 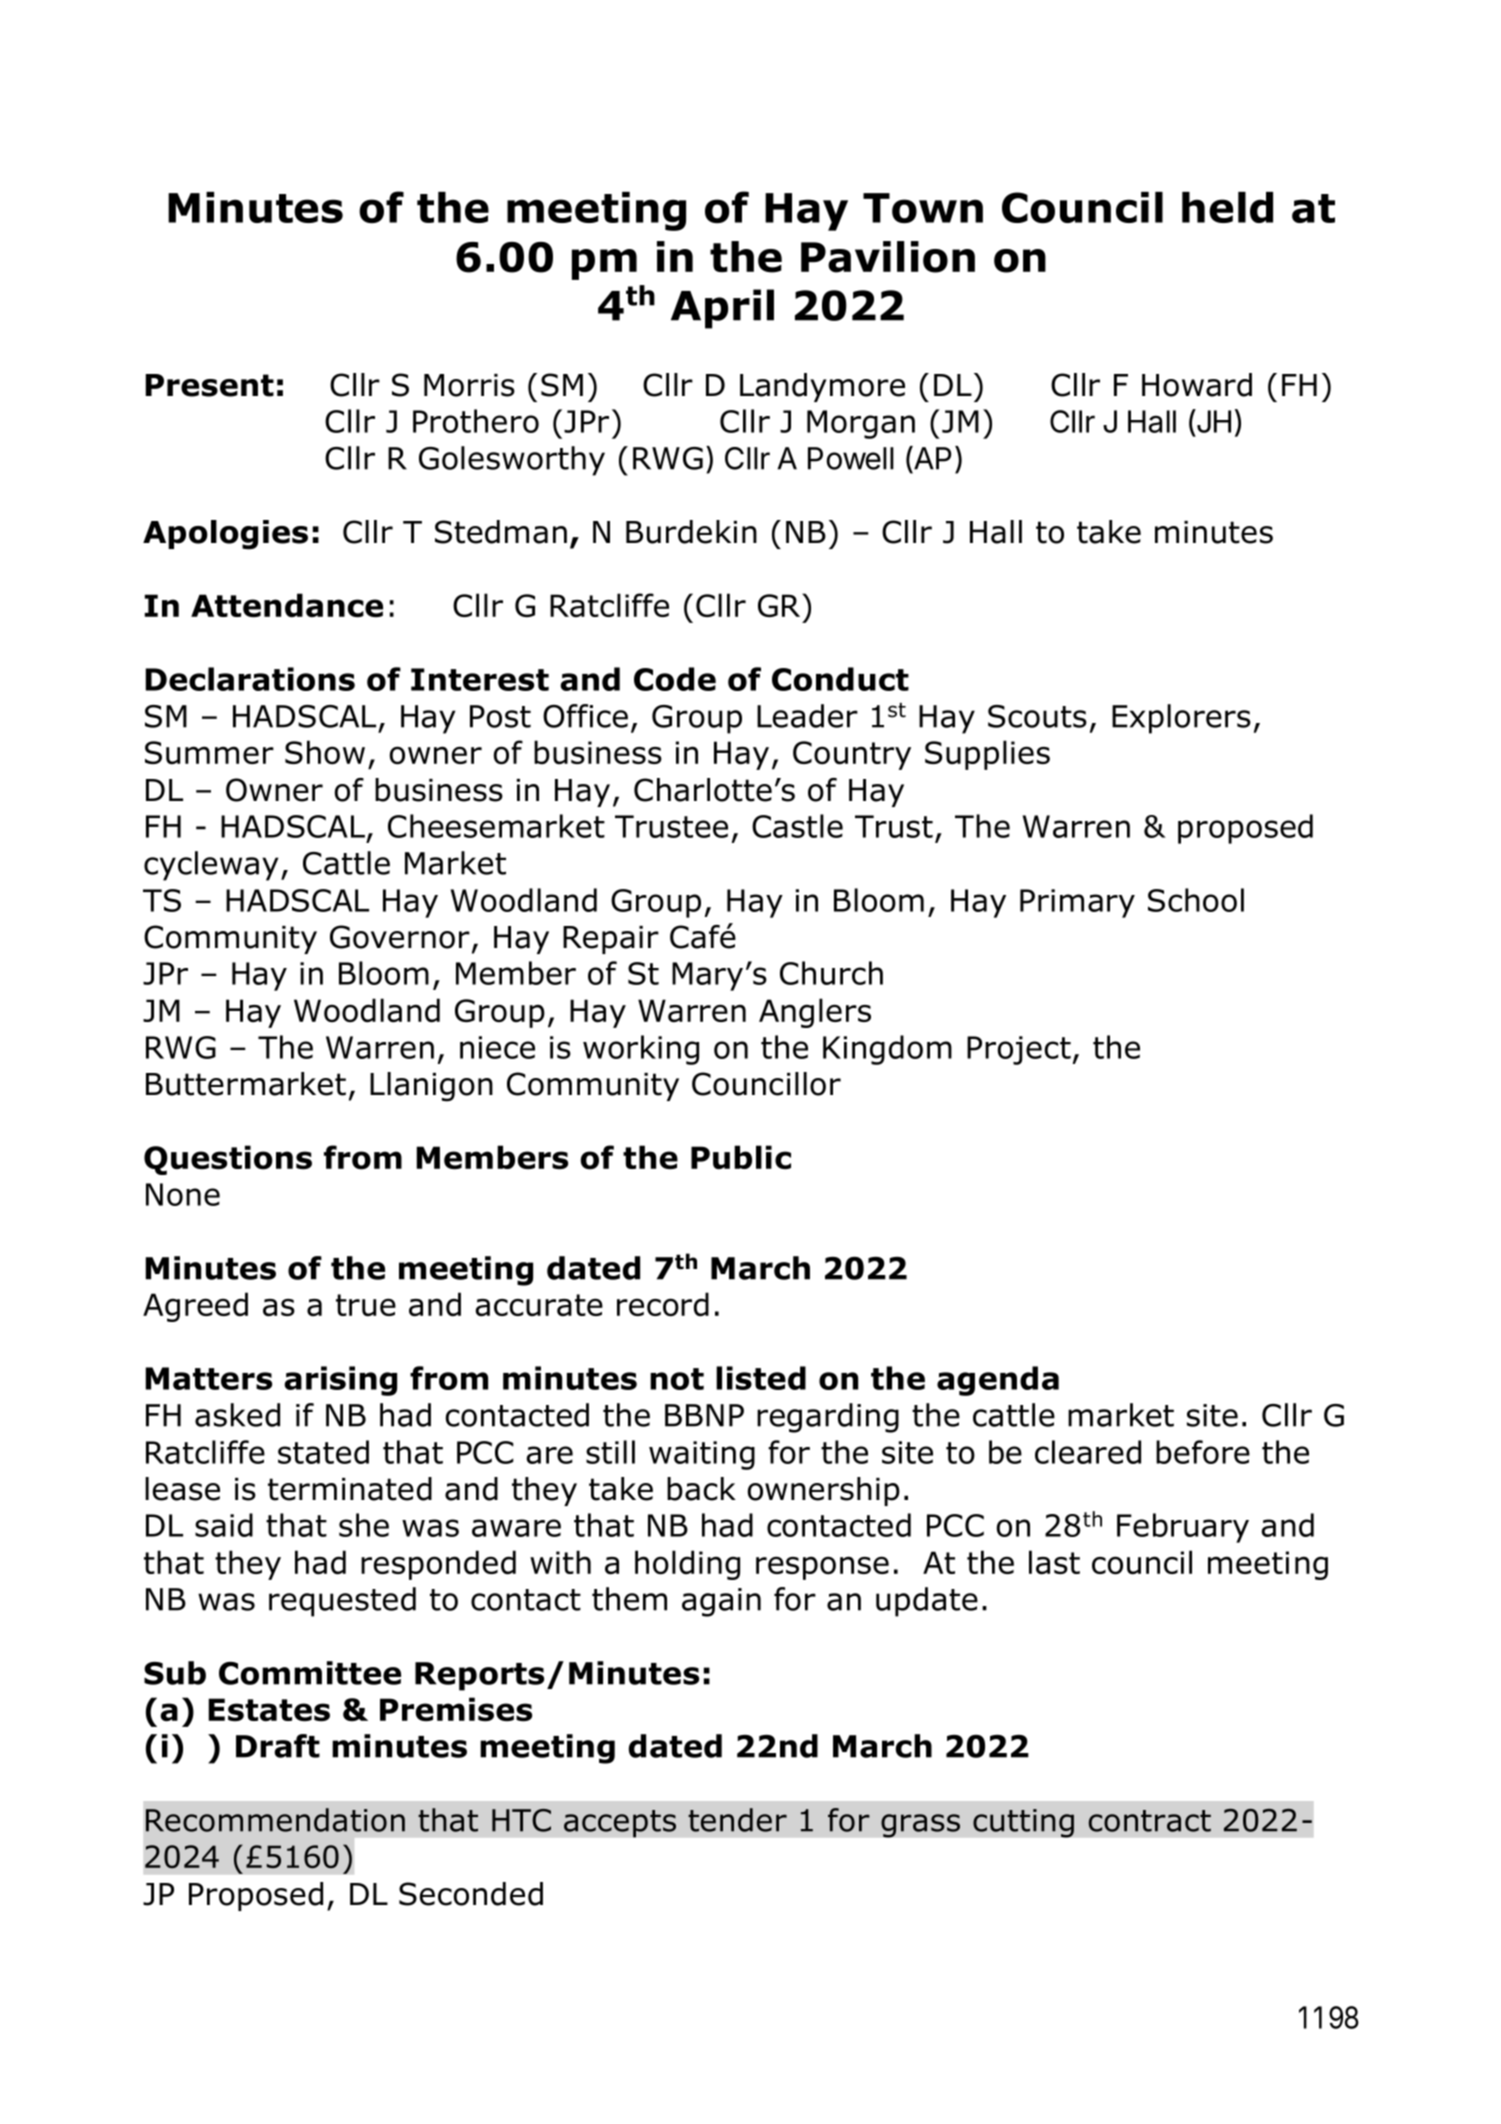 I want to click on Recommendation, so click(x=275, y=1820).
